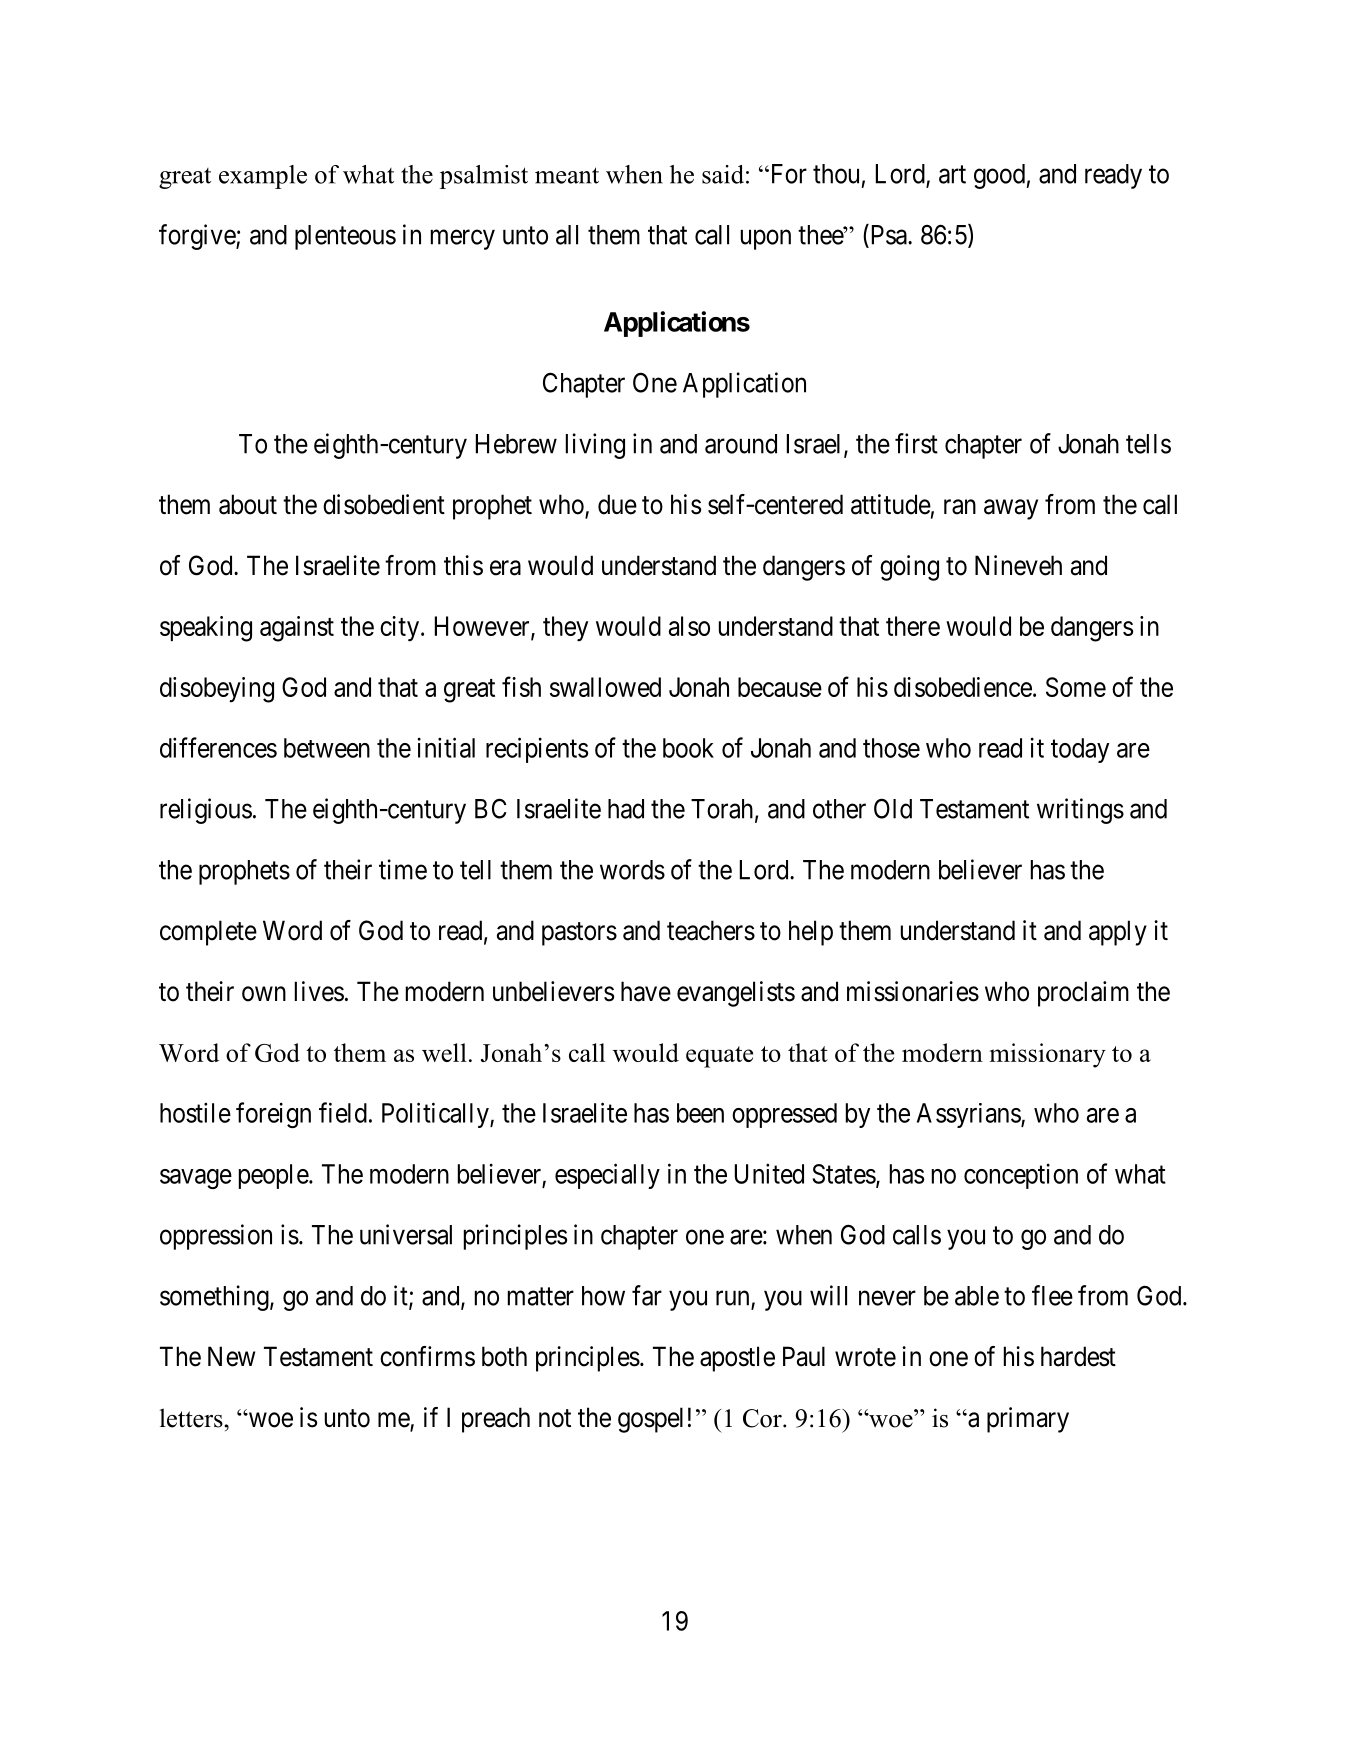 The image size is (1349, 1746). Describe the element at coordinates (1028, 1420) in the screenshot. I see `primary` at that location.
